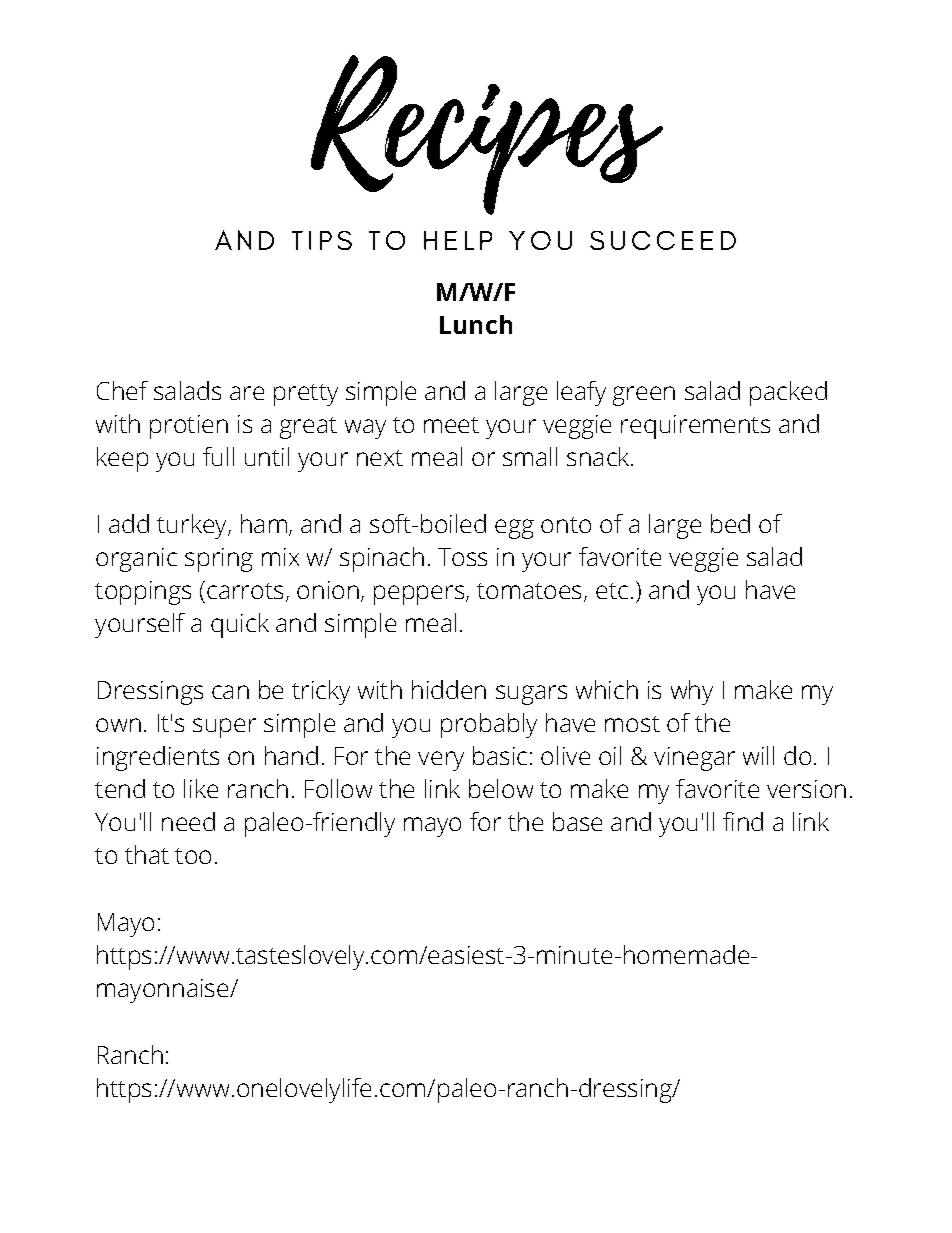  Describe the element at coordinates (247, 393) in the screenshot. I see `are` at that location.
